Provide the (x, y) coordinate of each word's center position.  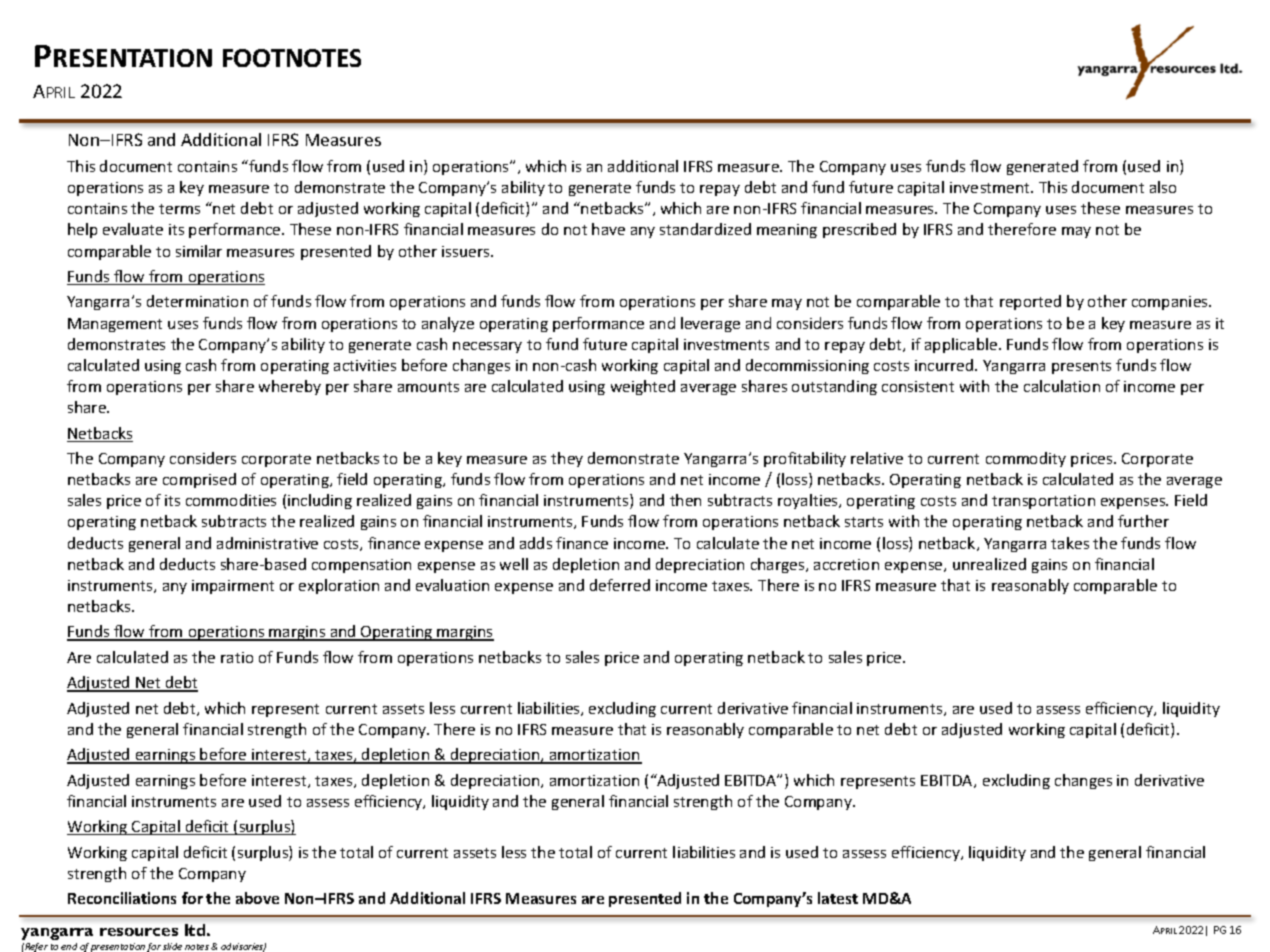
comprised (199, 480)
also (1163, 187)
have (608, 229)
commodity (1026, 459)
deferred (620, 585)
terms (179, 209)
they (567, 459)
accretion (846, 564)
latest (838, 898)
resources (139, 932)
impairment (233, 587)
